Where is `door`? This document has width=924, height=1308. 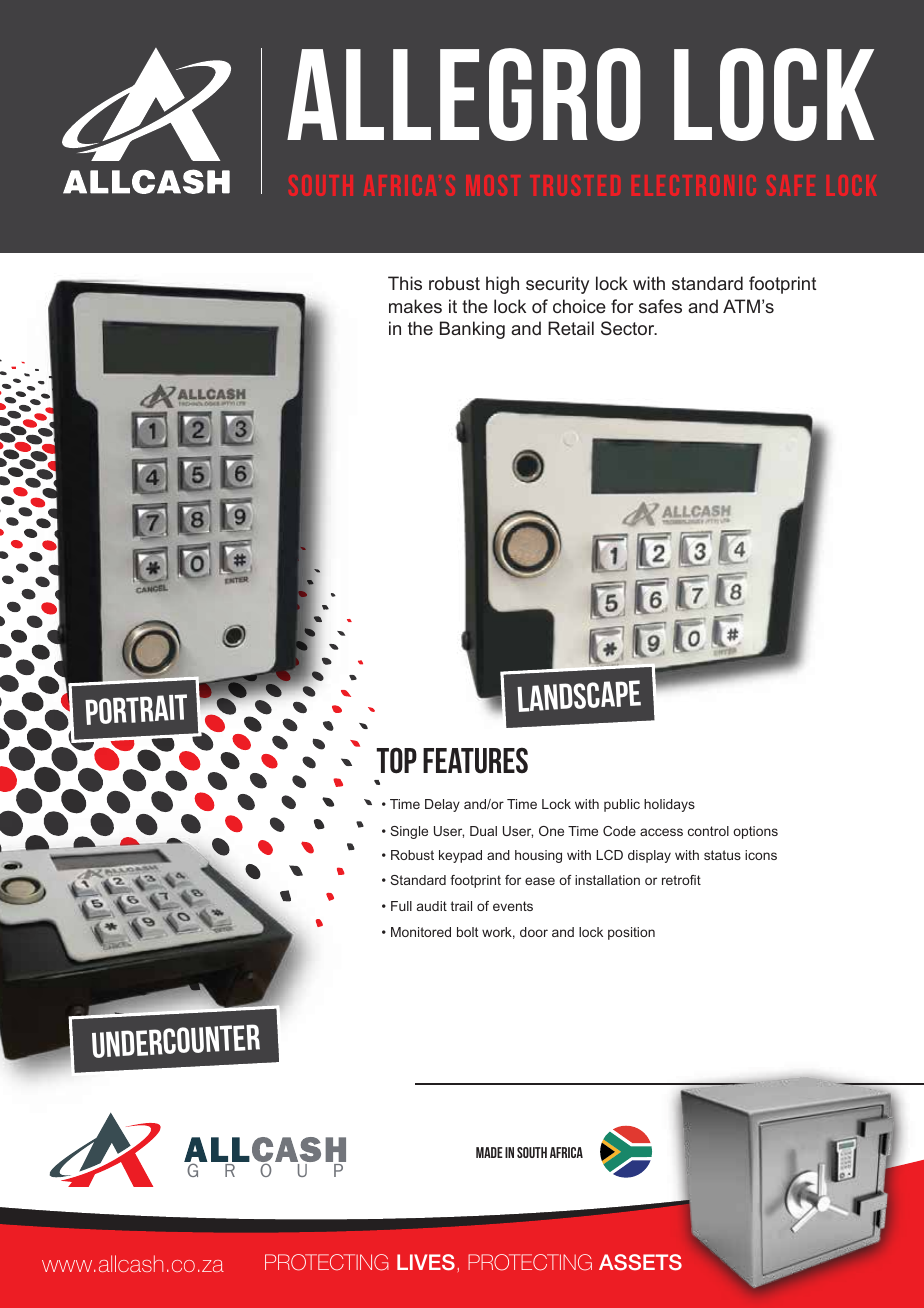
door is located at coordinates (534, 932).
